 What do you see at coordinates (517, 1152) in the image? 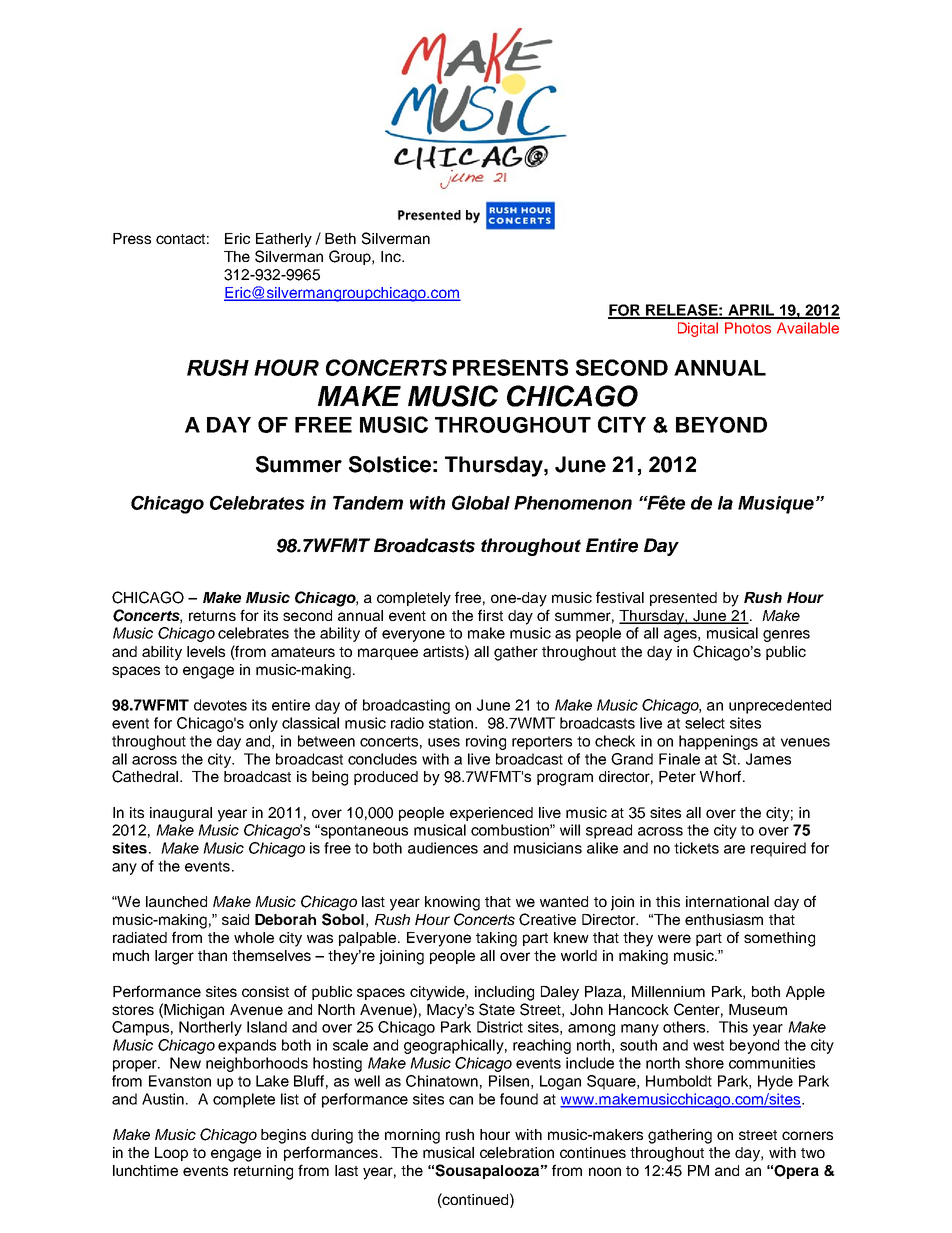
I see `celebration` at bounding box center [517, 1152].
